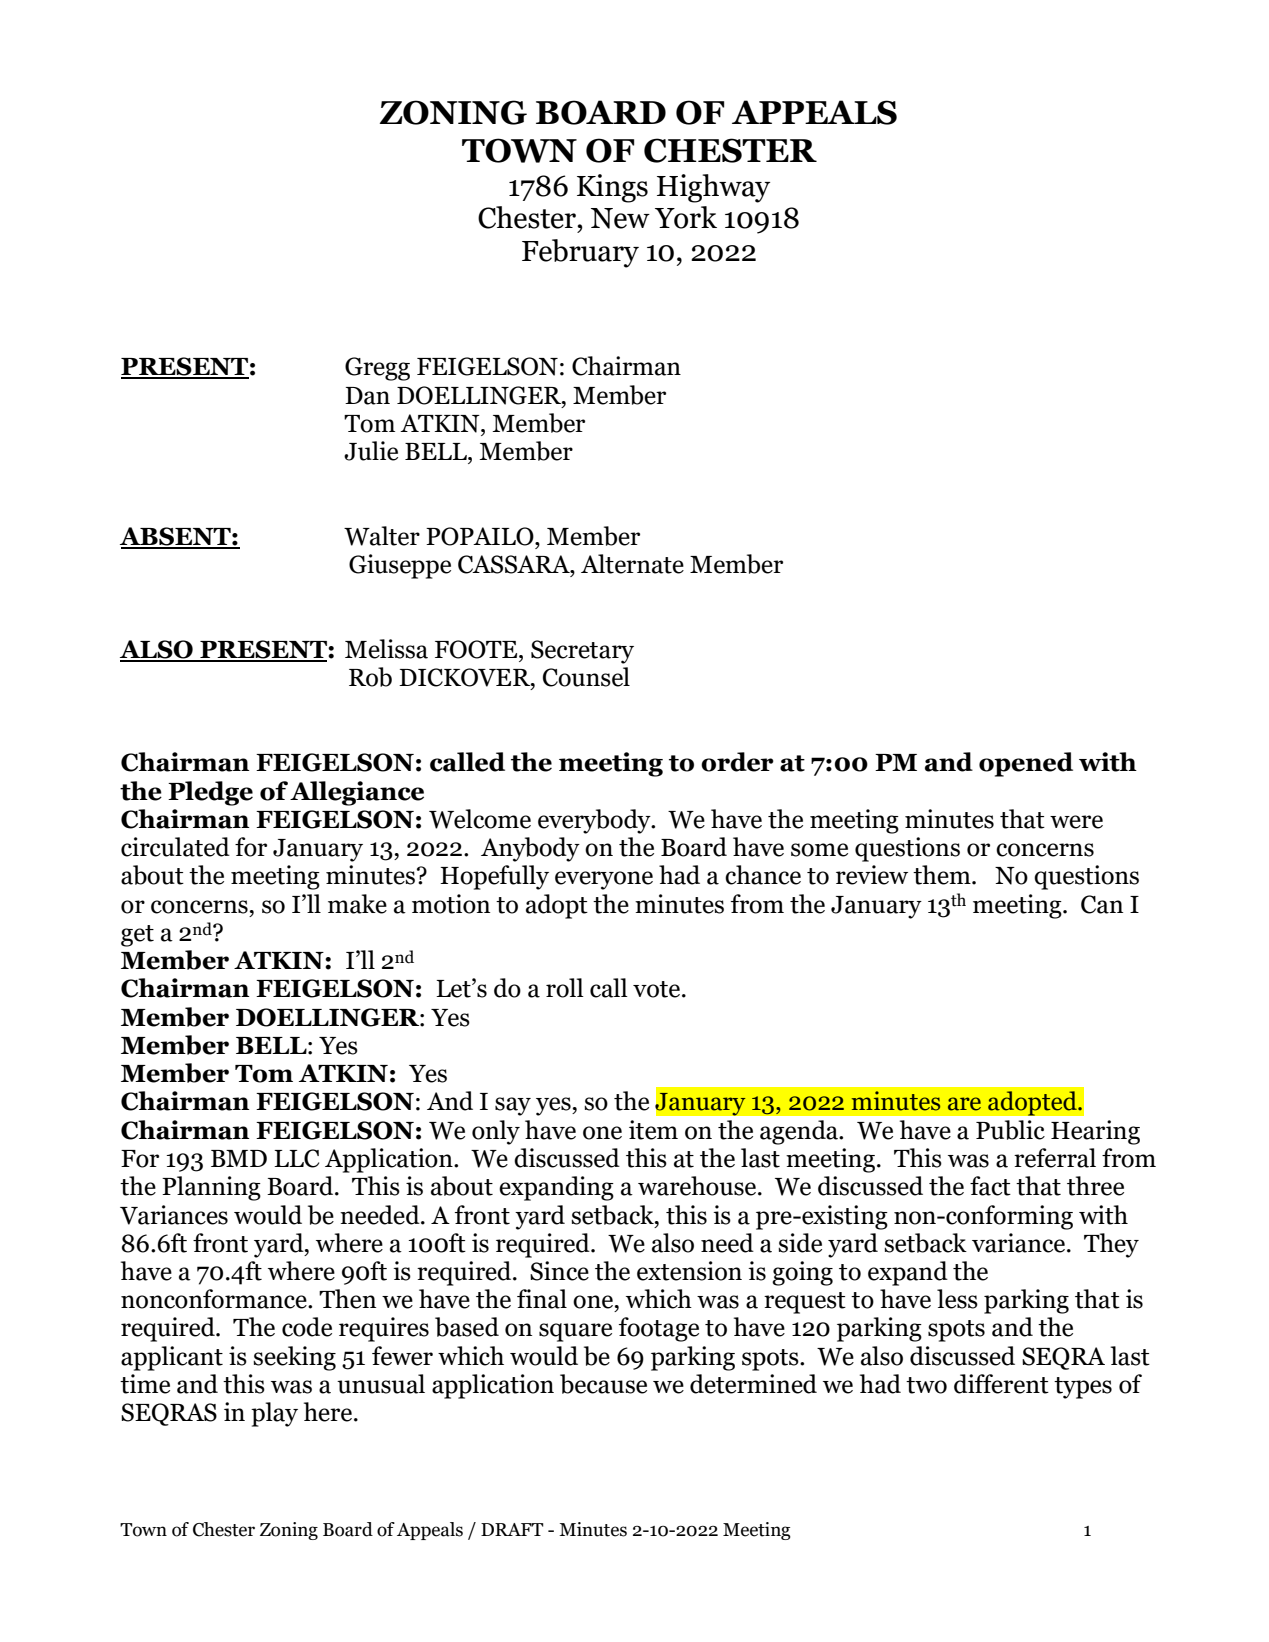  I want to click on Gregg, so click(377, 369).
